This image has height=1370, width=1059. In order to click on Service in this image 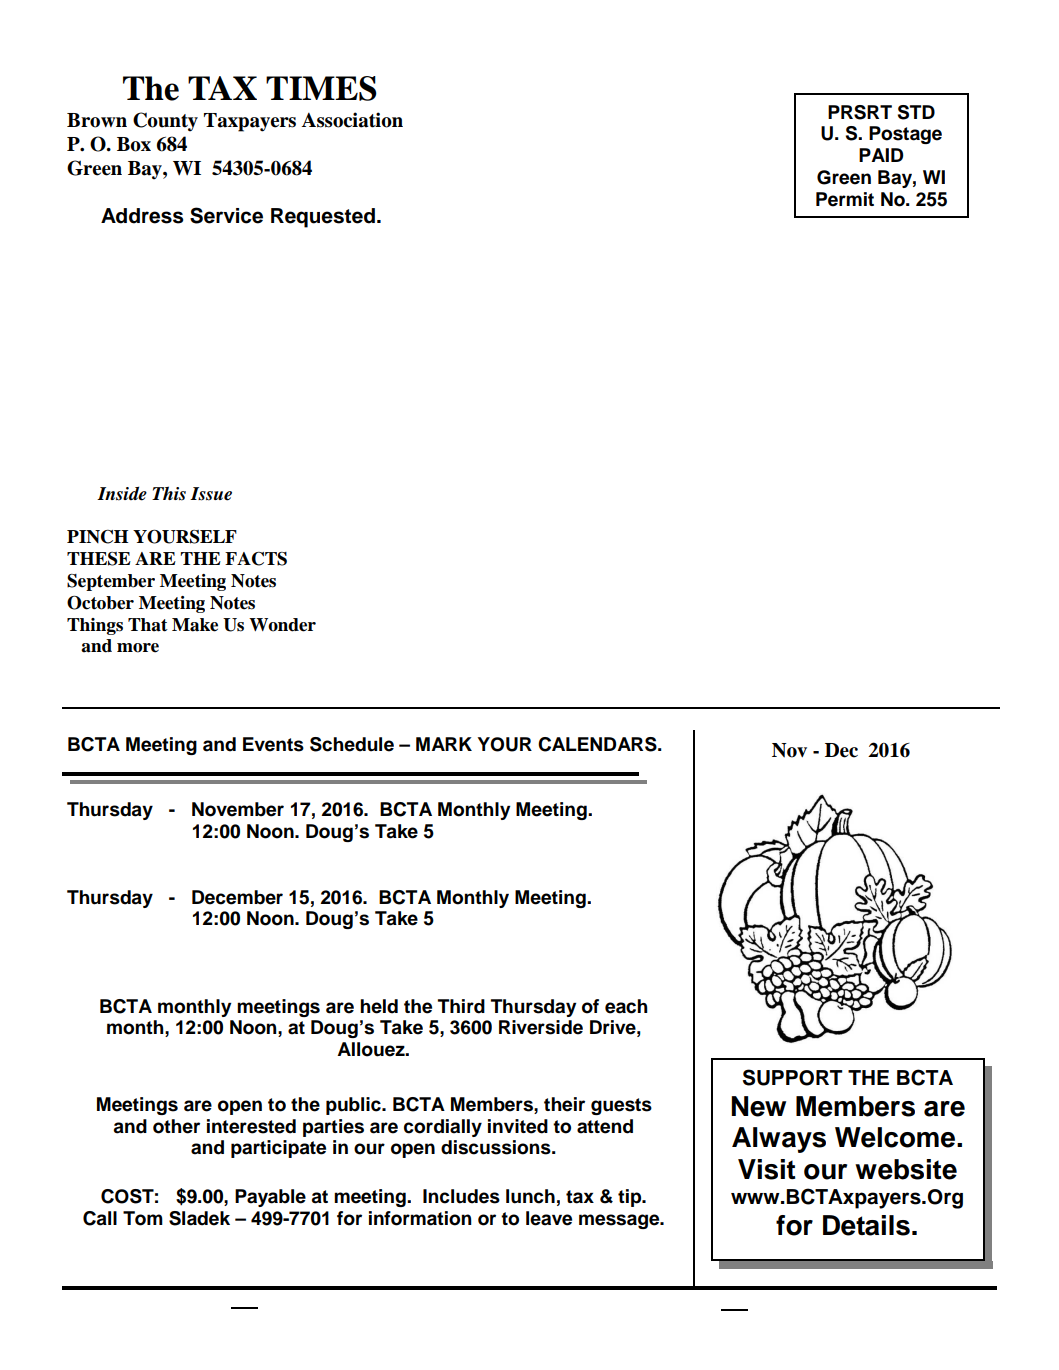, I will do `click(226, 215)`.
